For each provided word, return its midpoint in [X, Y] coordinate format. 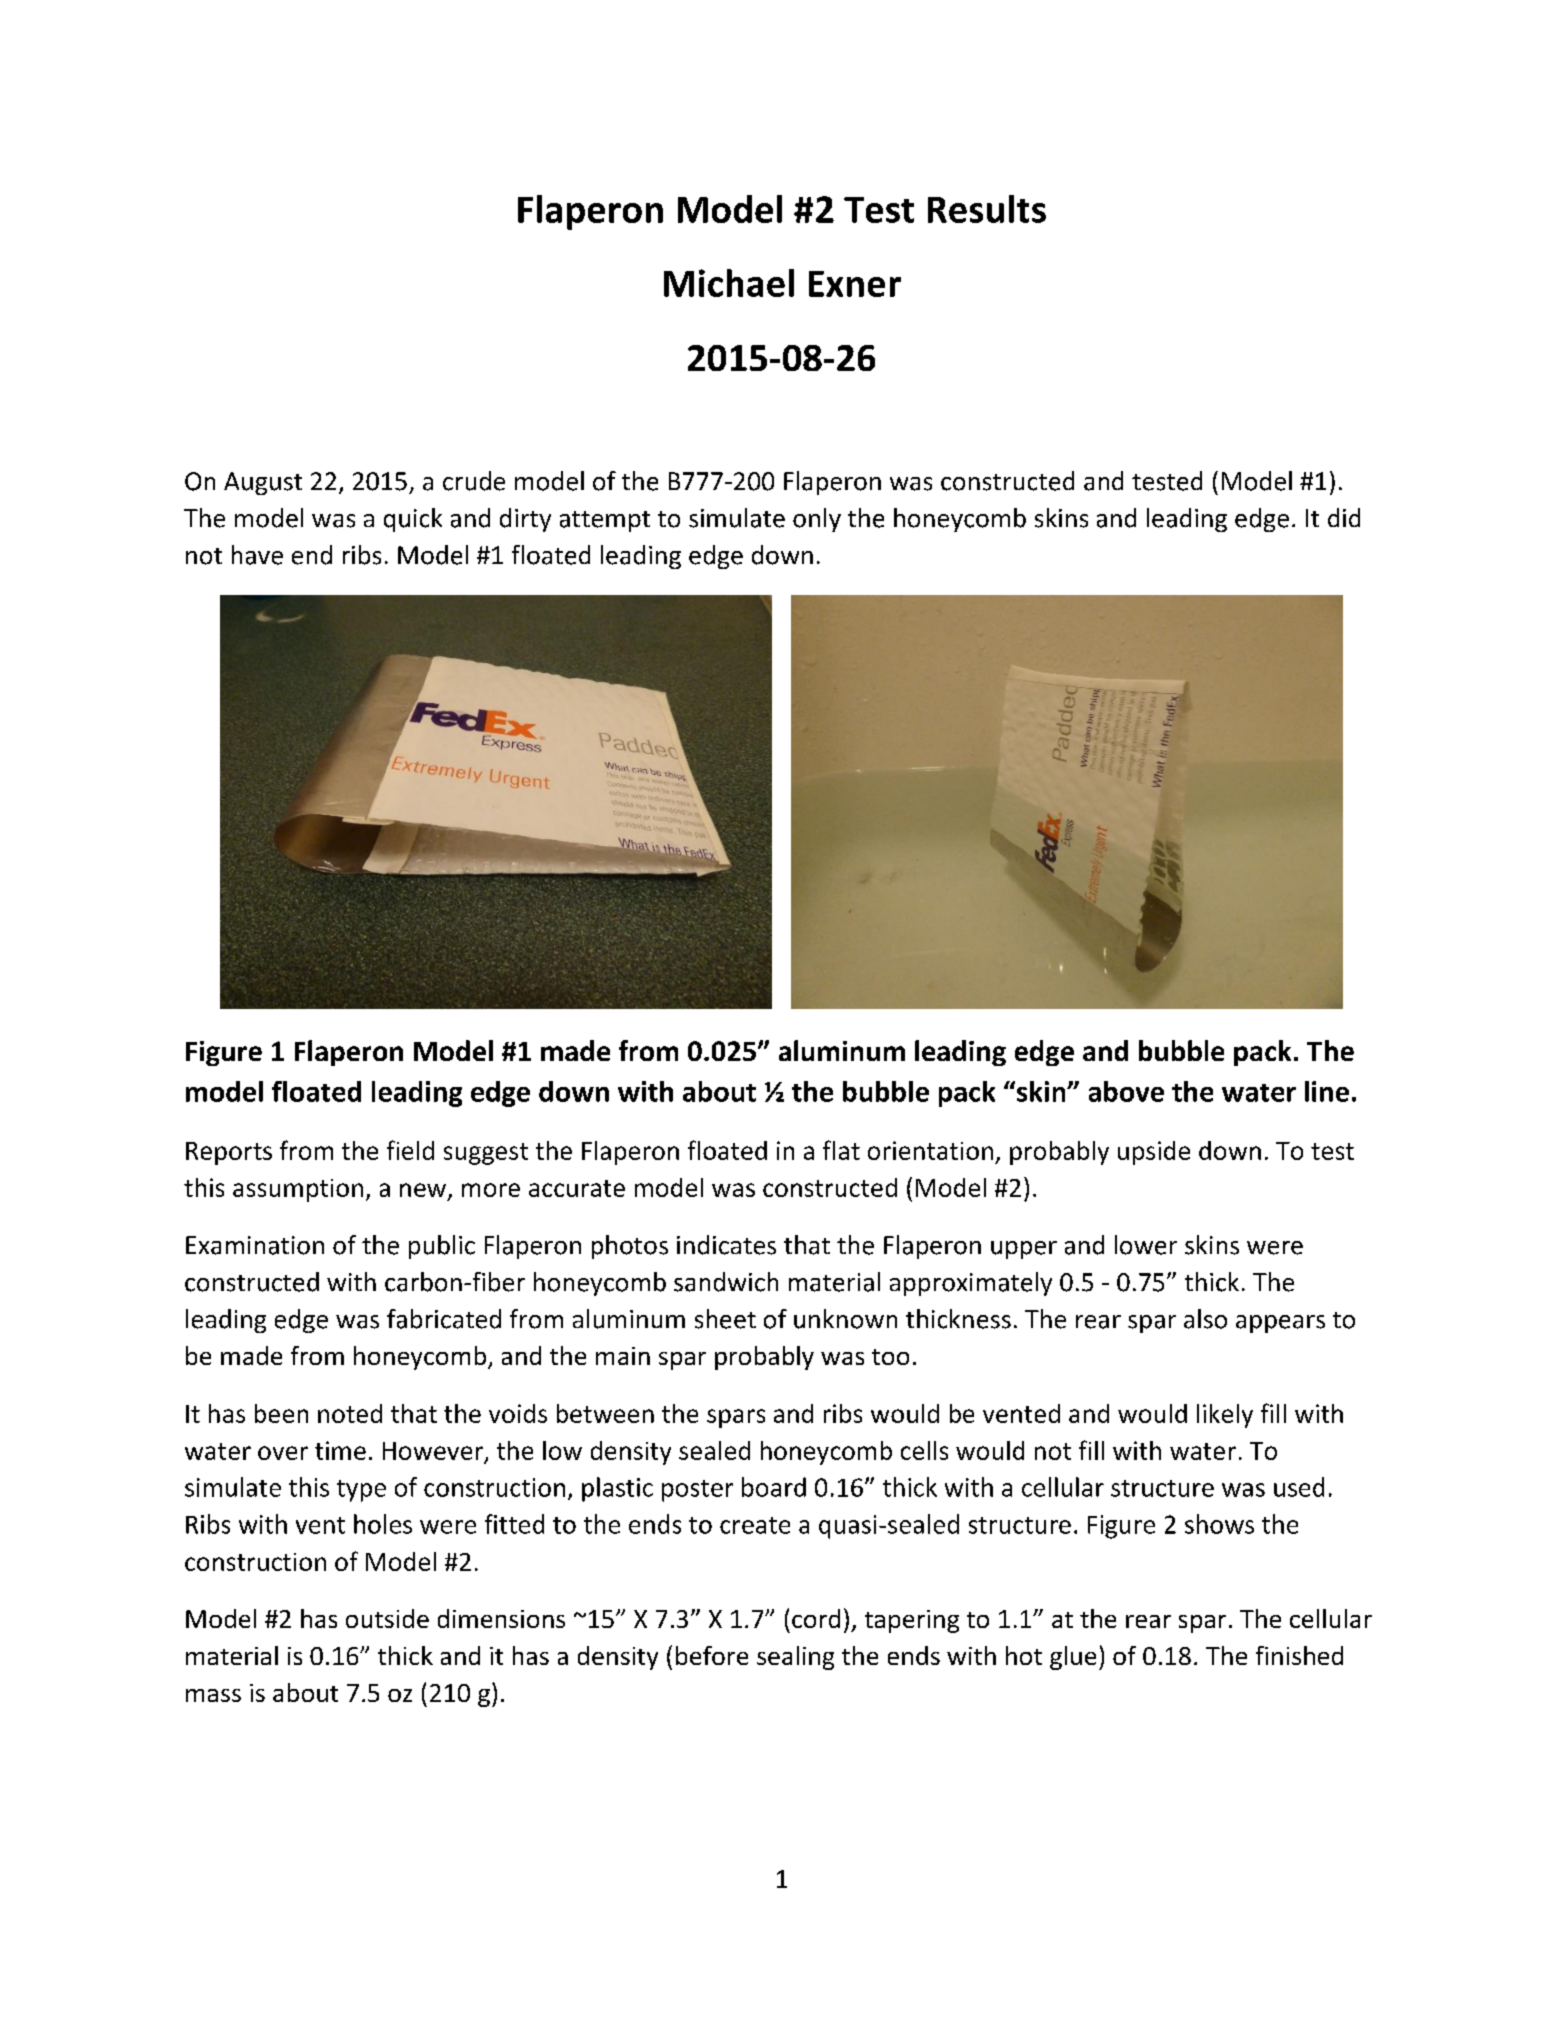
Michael [729, 283]
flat [841, 1150]
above [1126, 1091]
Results [987, 209]
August [263, 483]
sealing [795, 1658]
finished [1299, 1655]
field [410, 1150]
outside [387, 1618]
